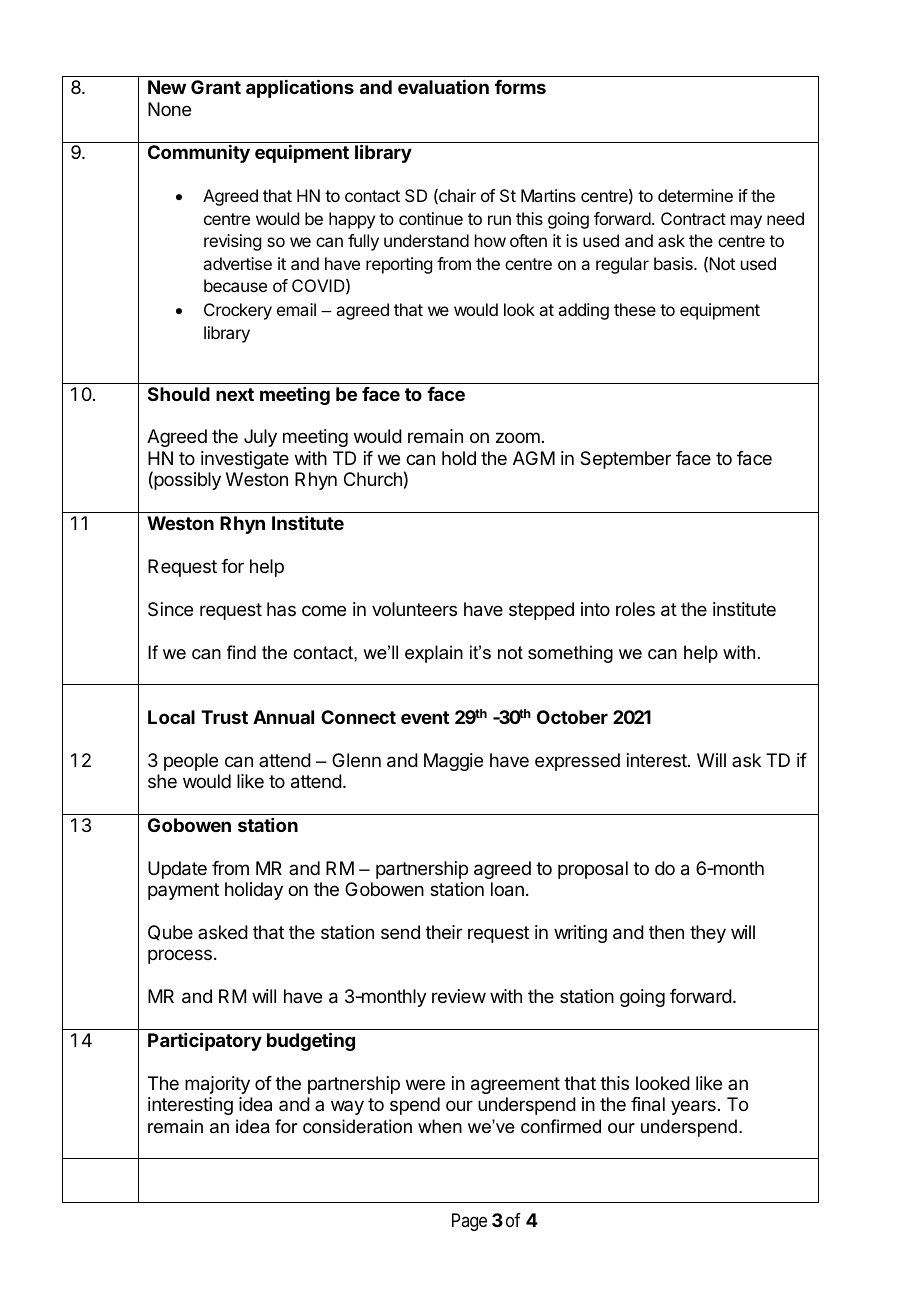  I want to click on roles, so click(635, 609).
